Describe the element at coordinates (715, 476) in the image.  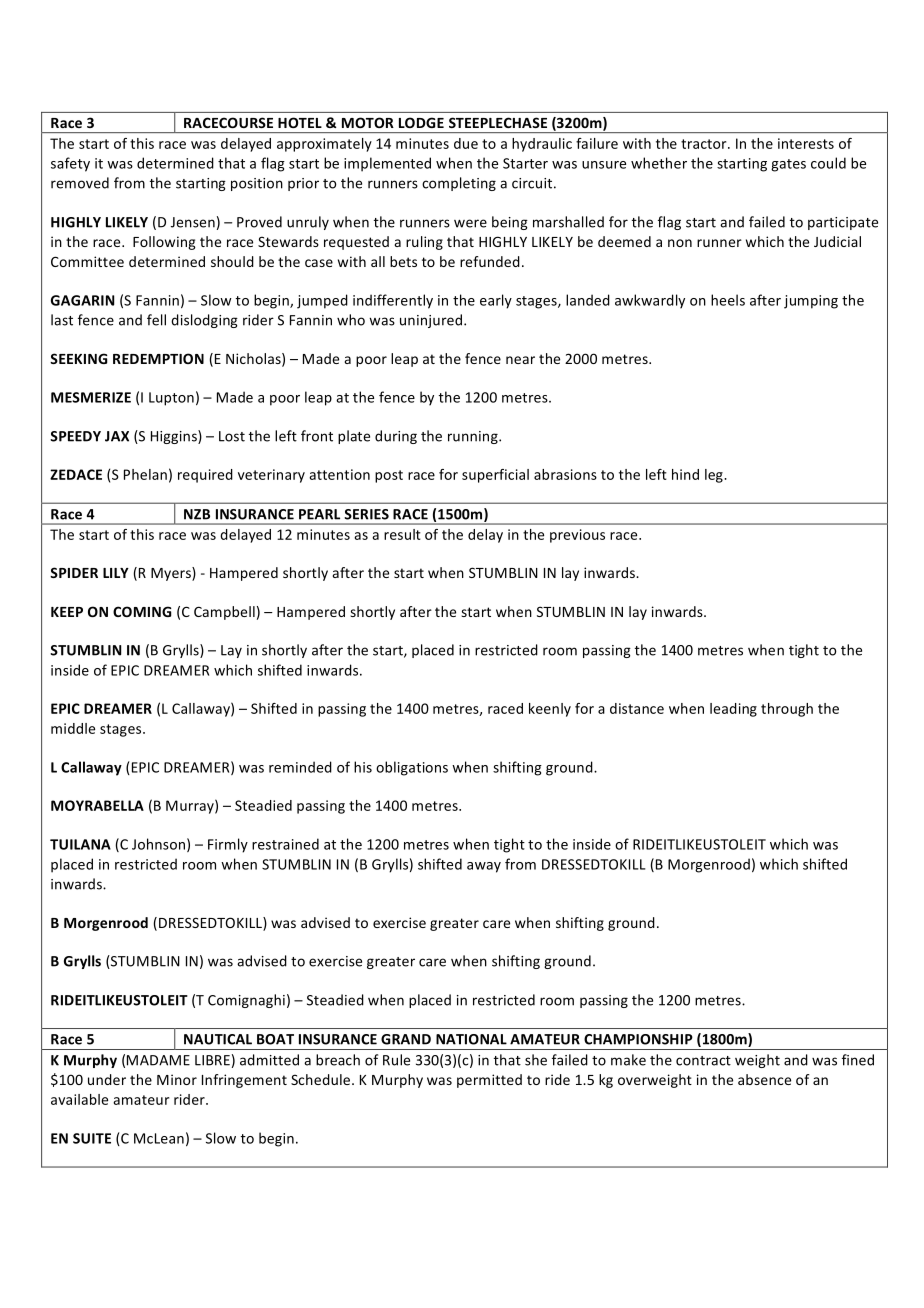
I see `leg` at that location.
